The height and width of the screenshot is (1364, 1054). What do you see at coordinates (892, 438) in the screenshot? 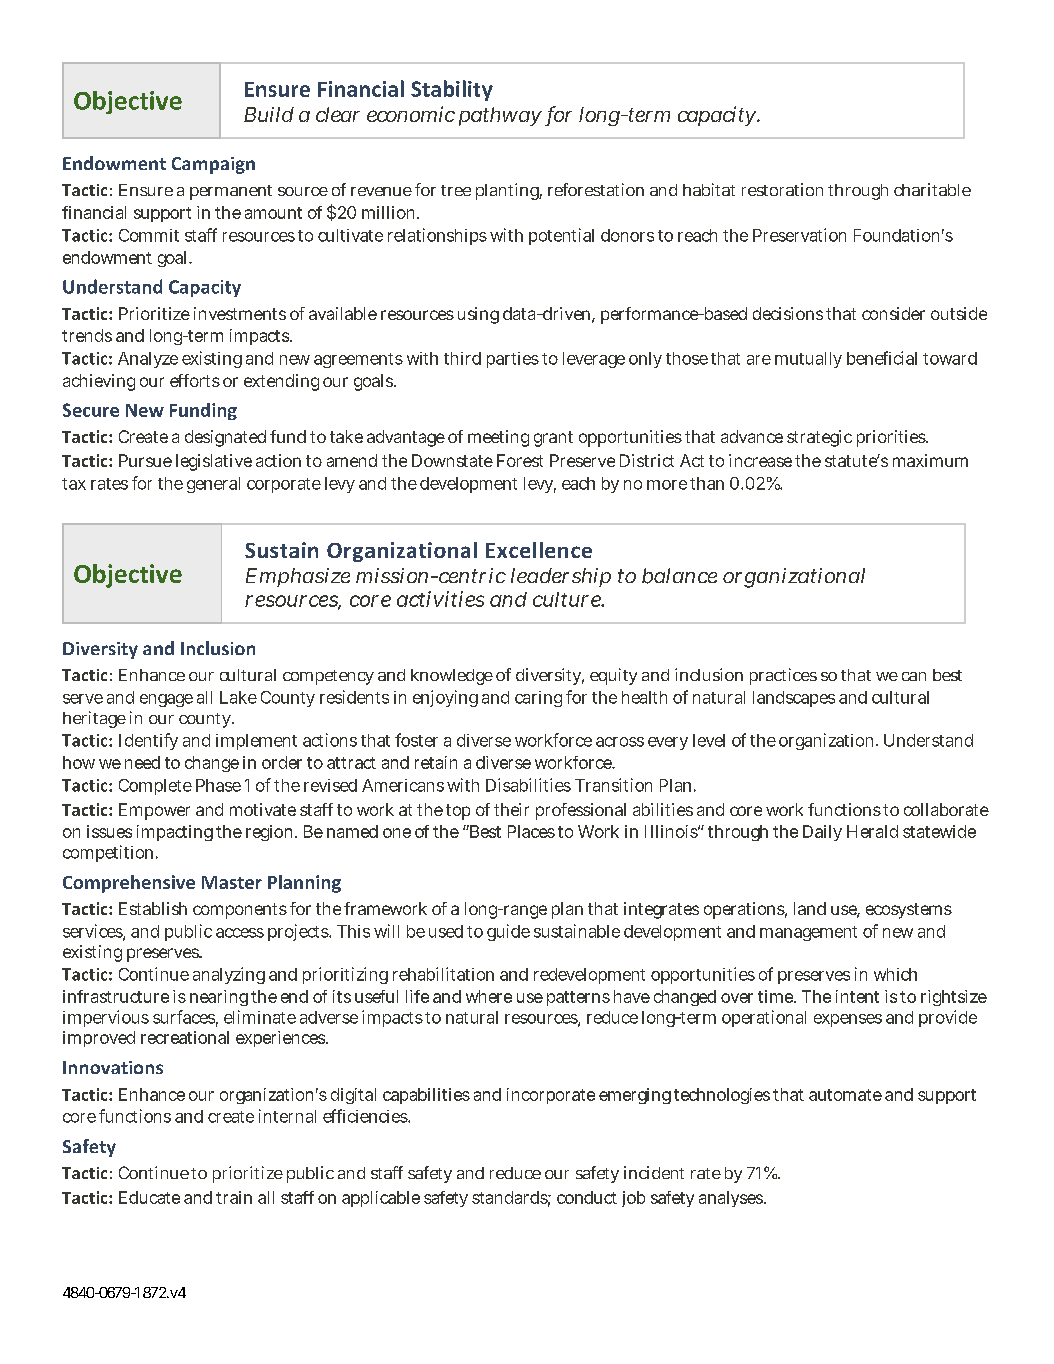
I see `priorities` at bounding box center [892, 438].
